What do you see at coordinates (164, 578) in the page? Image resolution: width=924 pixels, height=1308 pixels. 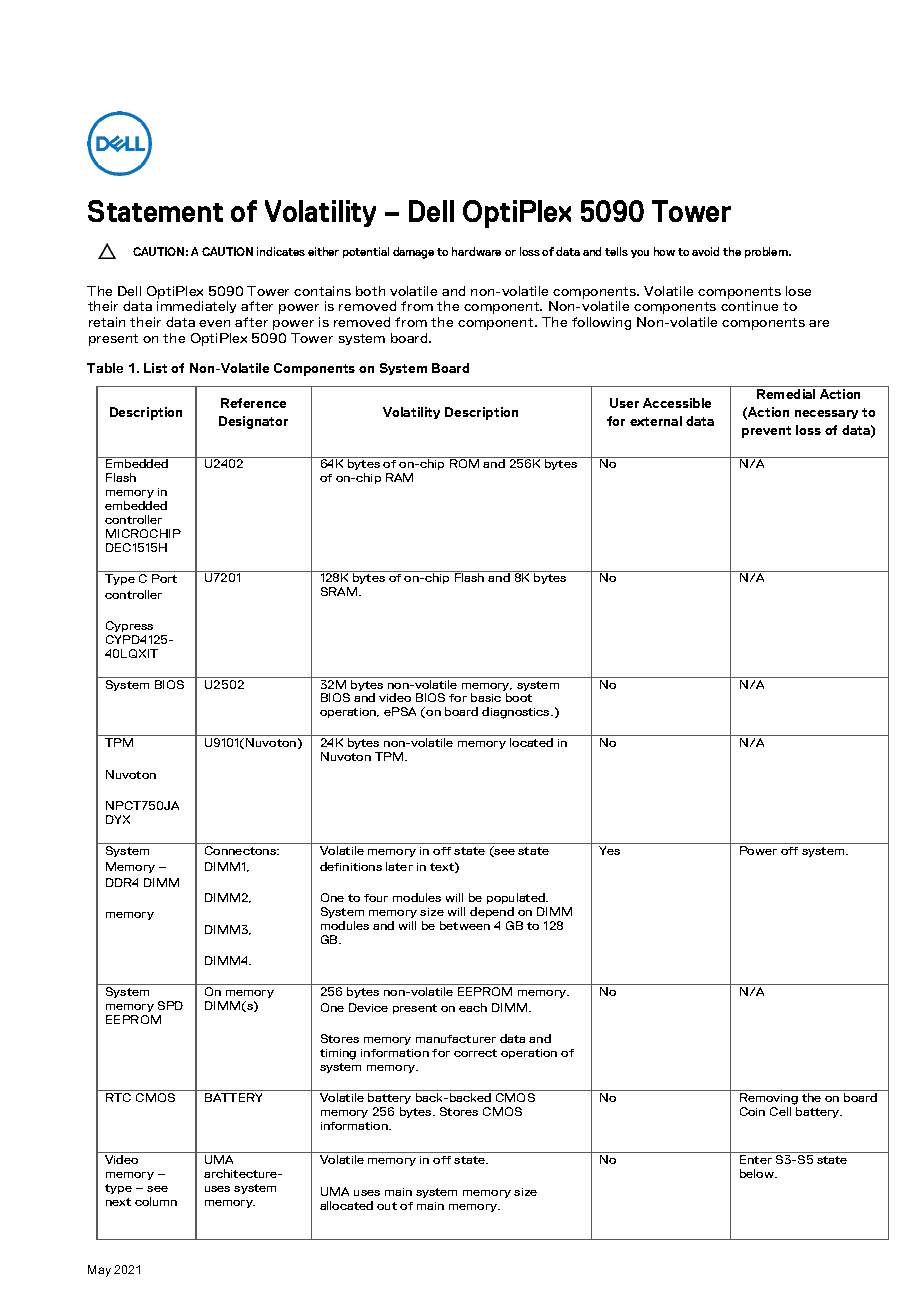 I see `Port` at bounding box center [164, 578].
